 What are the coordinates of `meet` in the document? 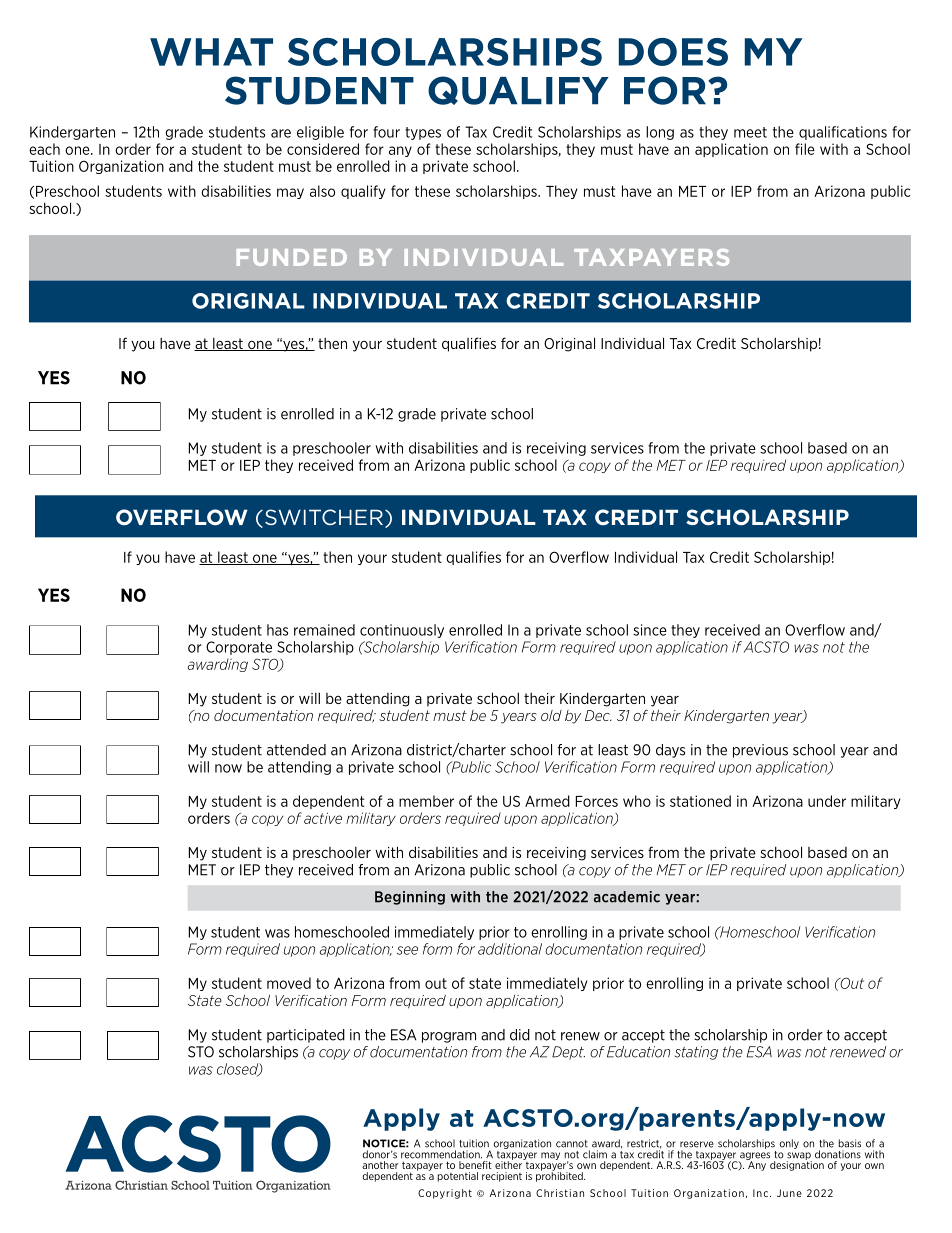 It's located at (750, 132).
